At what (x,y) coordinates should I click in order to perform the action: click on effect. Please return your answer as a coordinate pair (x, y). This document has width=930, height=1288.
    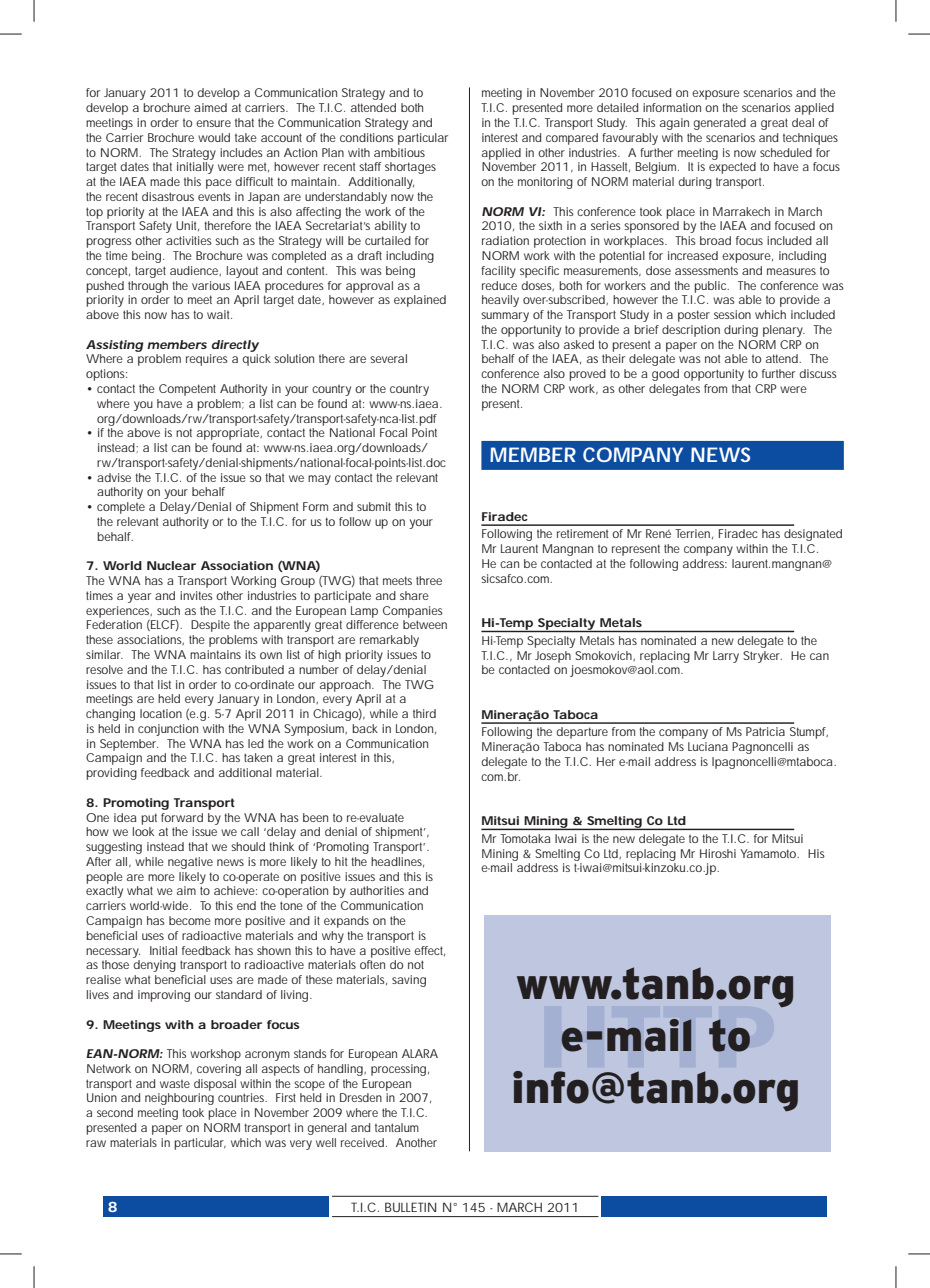
    Looking at the image, I should click on (429, 951).
